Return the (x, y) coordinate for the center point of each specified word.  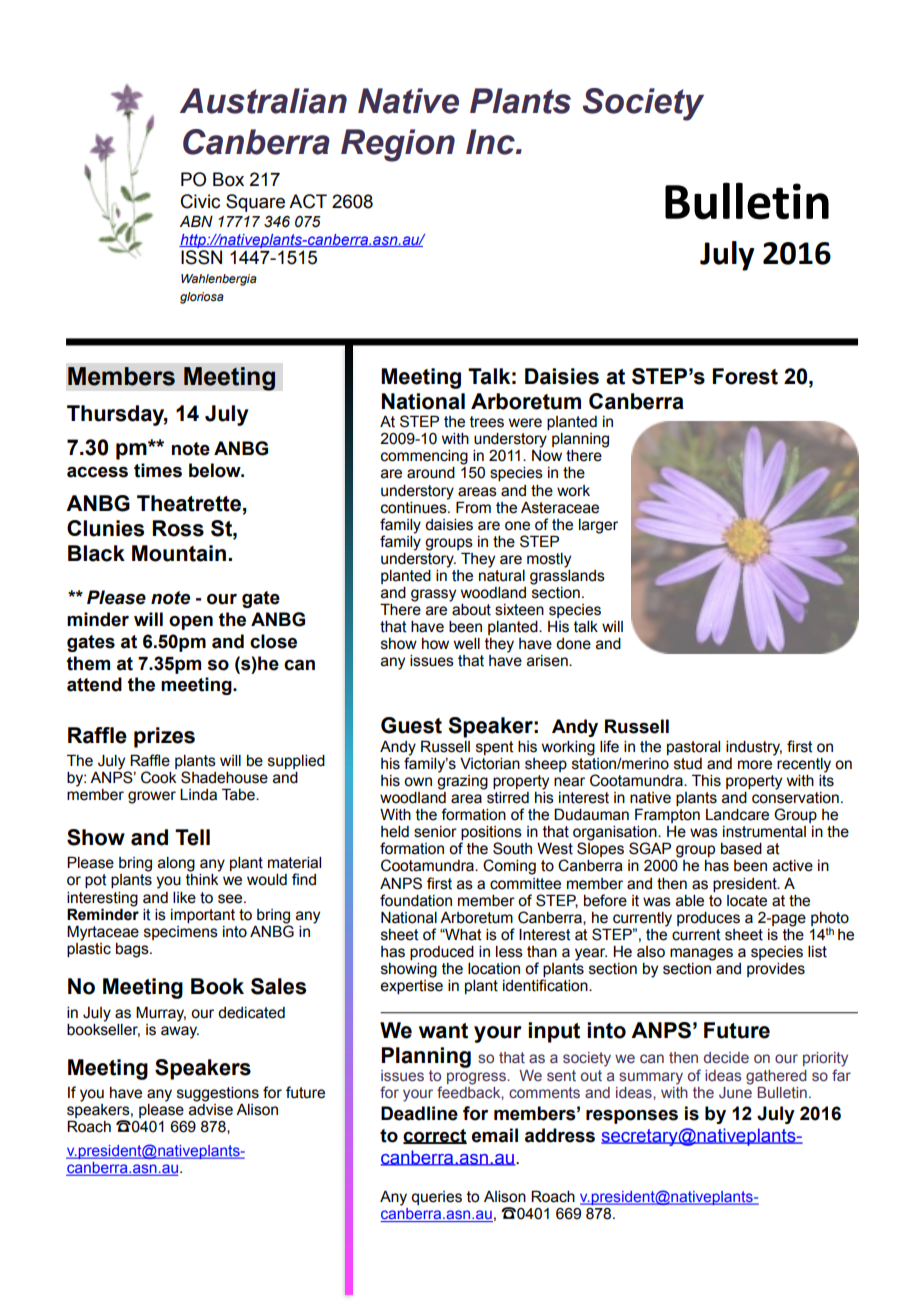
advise (211, 1110)
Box (228, 179)
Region (398, 145)
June (735, 1092)
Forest (745, 376)
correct (435, 1136)
